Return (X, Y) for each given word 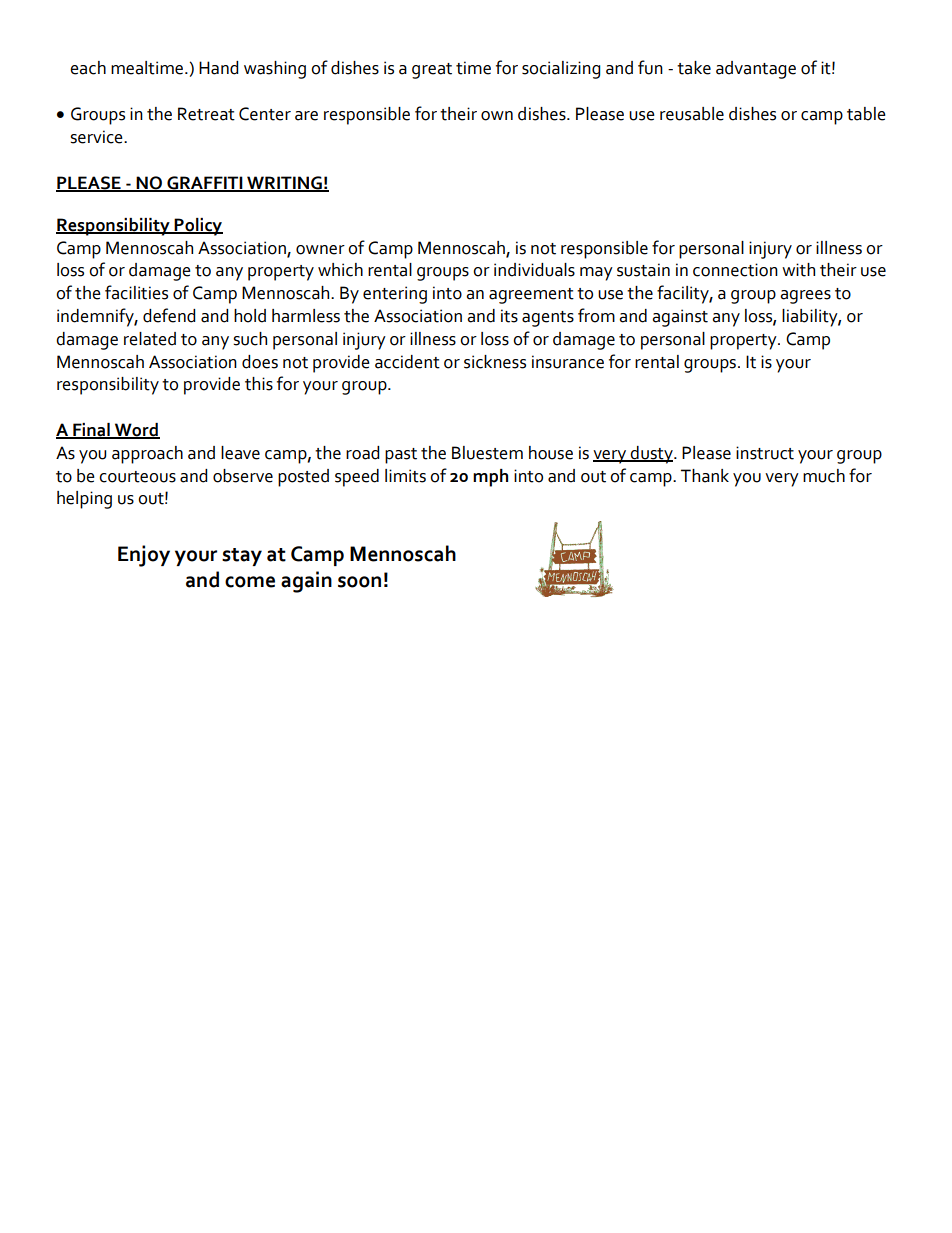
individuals (534, 270)
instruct (765, 453)
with (798, 270)
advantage (756, 70)
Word (136, 431)
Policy (198, 227)
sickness (495, 362)
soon (359, 582)
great (432, 71)
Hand (218, 68)
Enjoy (144, 556)
